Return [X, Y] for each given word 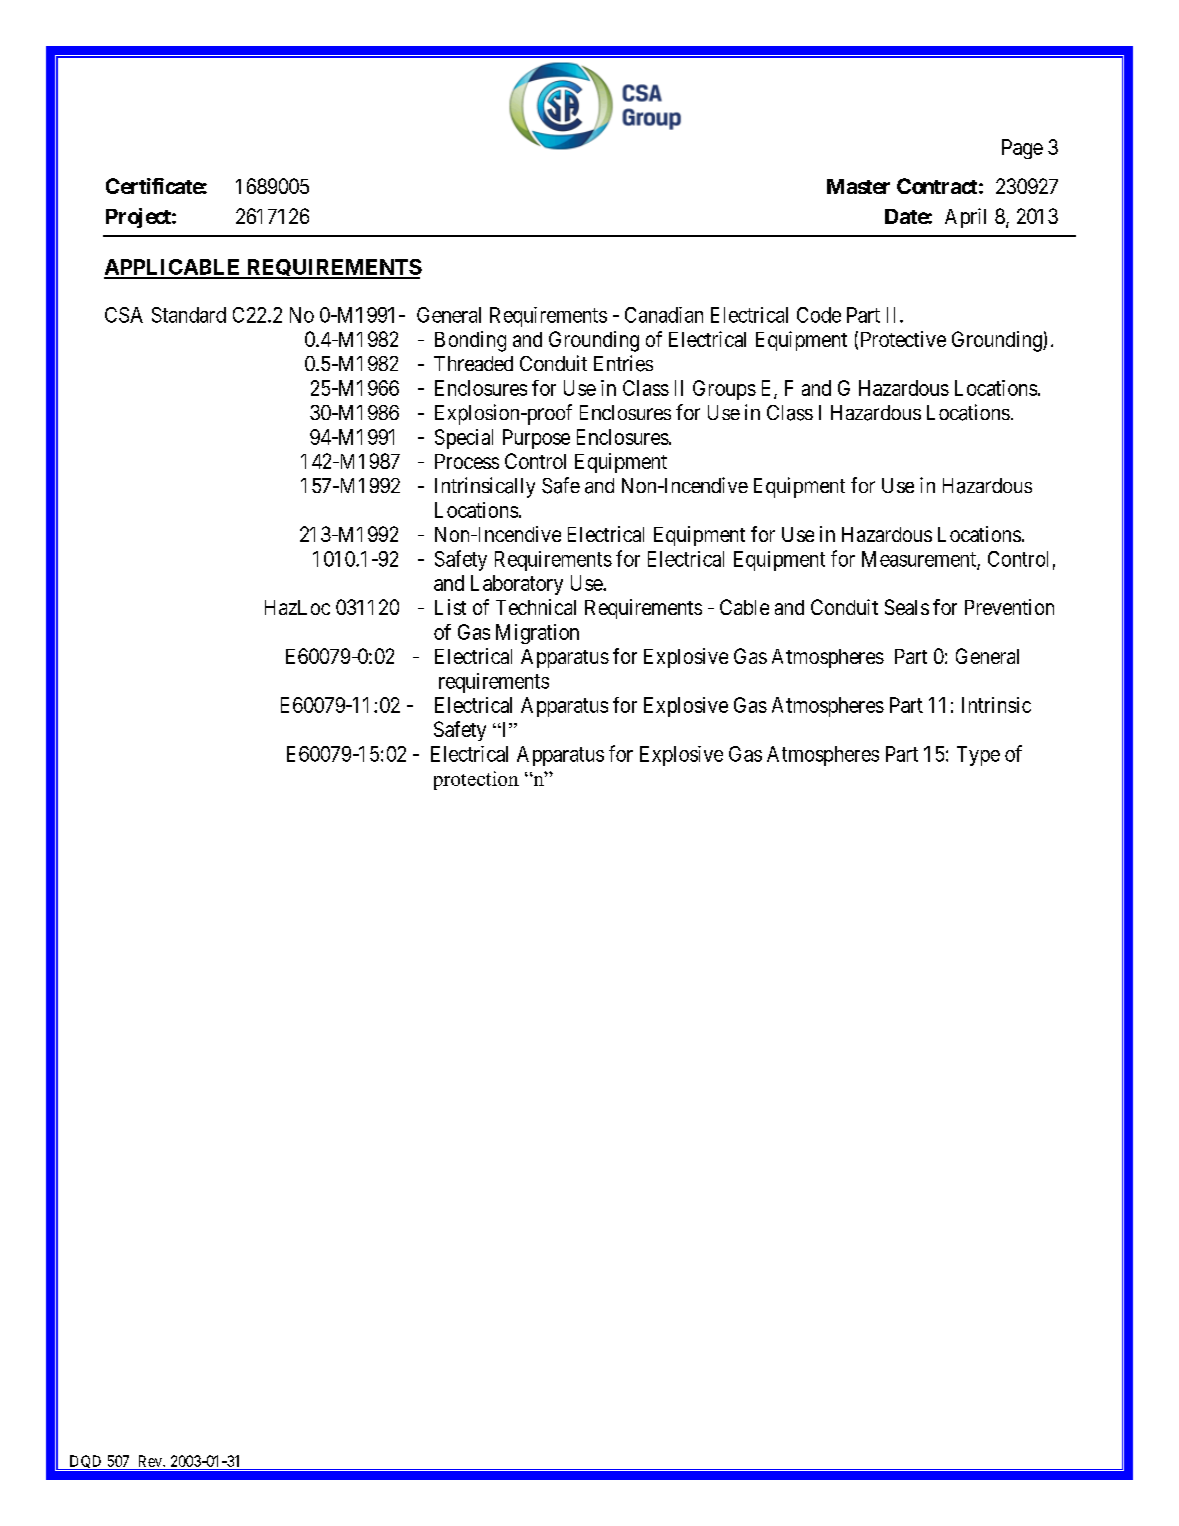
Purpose [536, 439]
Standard [189, 315]
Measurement [920, 560]
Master [858, 186]
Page [1022, 149]
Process [467, 461]
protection [476, 780]
